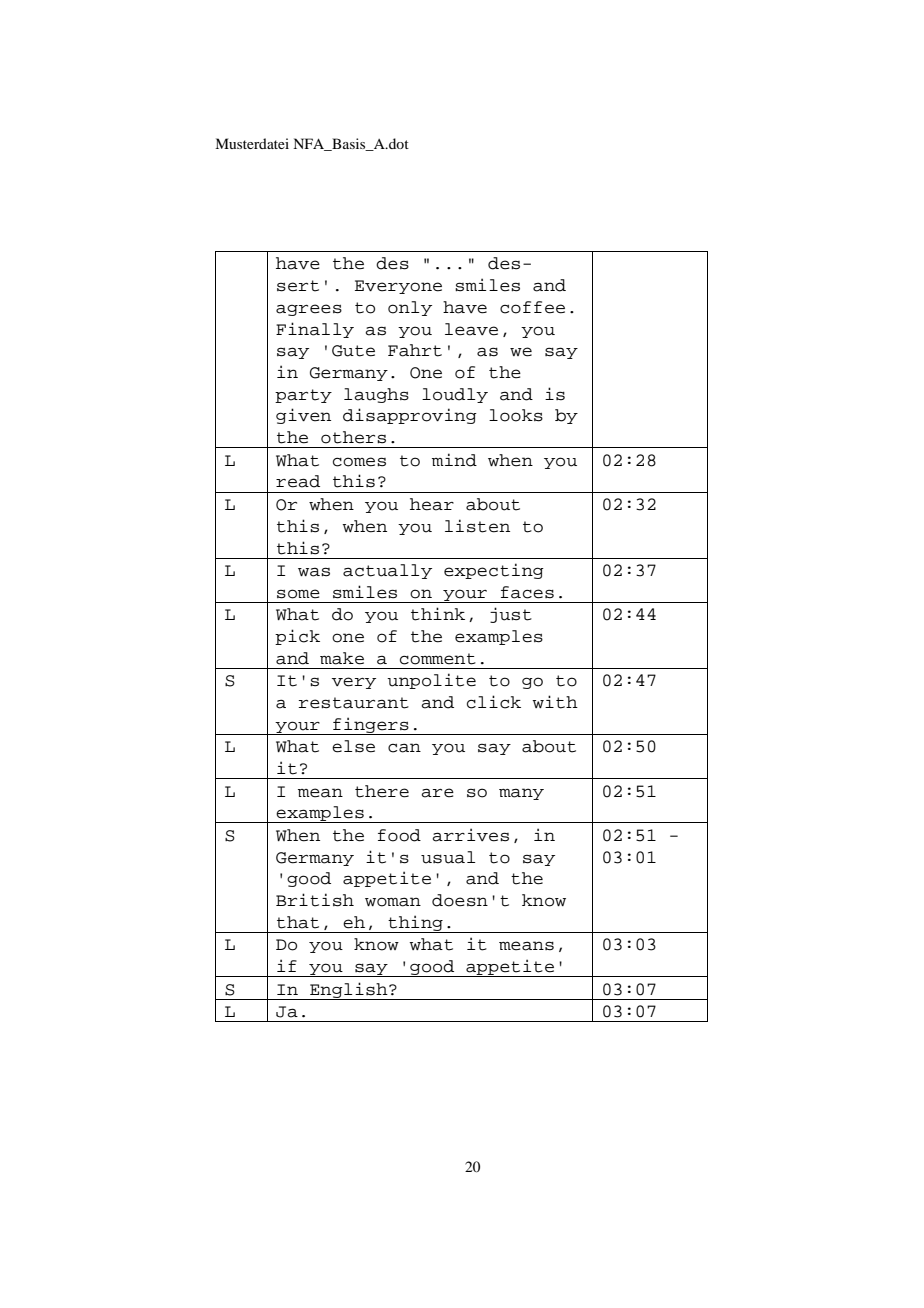  I want to click on English, so click(349, 991).
